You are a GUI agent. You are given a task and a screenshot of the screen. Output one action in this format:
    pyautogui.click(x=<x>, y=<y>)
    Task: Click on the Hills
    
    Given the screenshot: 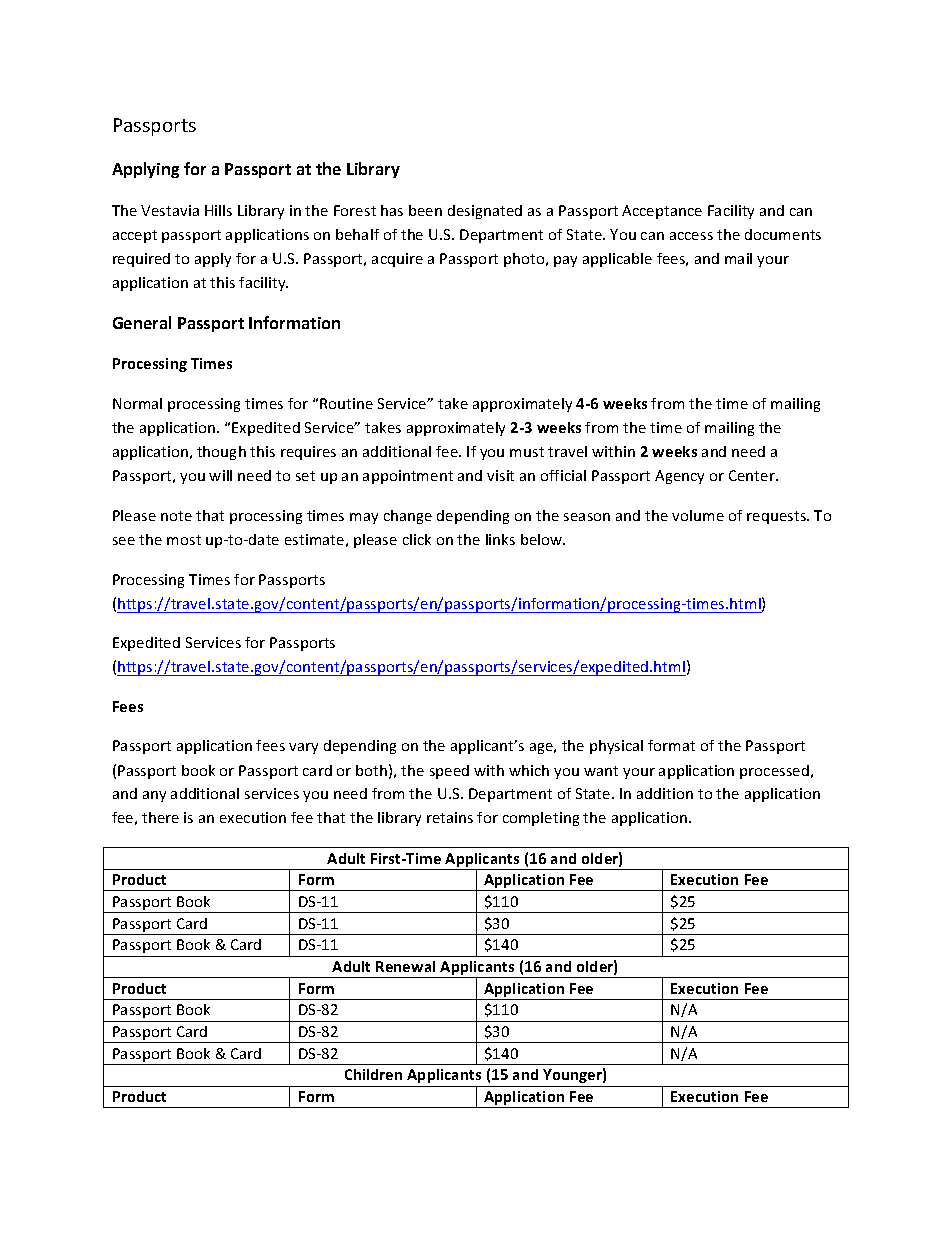 What is the action you would take?
    pyautogui.click(x=218, y=210)
